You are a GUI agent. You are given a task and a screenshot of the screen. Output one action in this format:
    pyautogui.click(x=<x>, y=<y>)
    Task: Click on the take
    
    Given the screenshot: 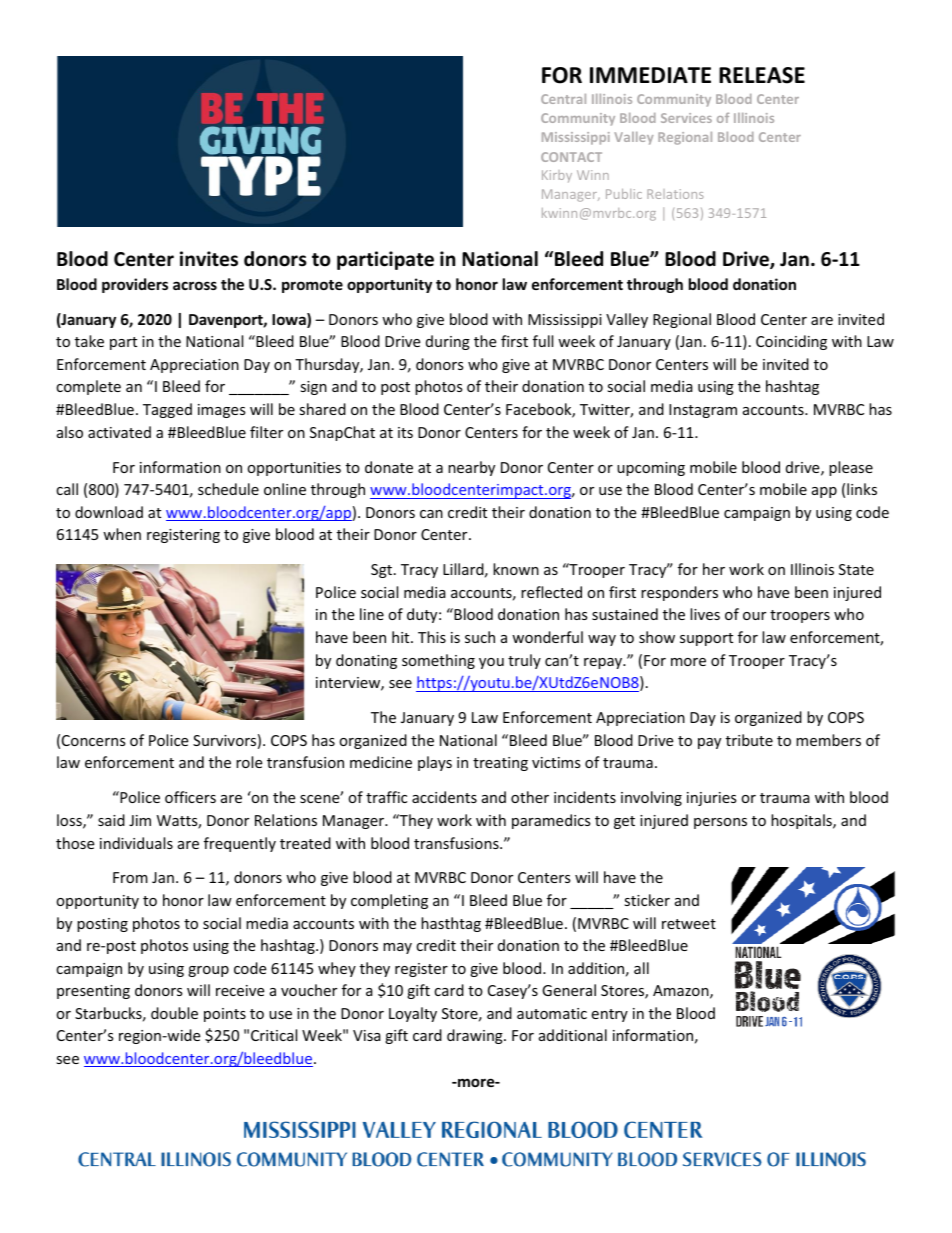 What is the action you would take?
    pyautogui.click(x=89, y=341)
